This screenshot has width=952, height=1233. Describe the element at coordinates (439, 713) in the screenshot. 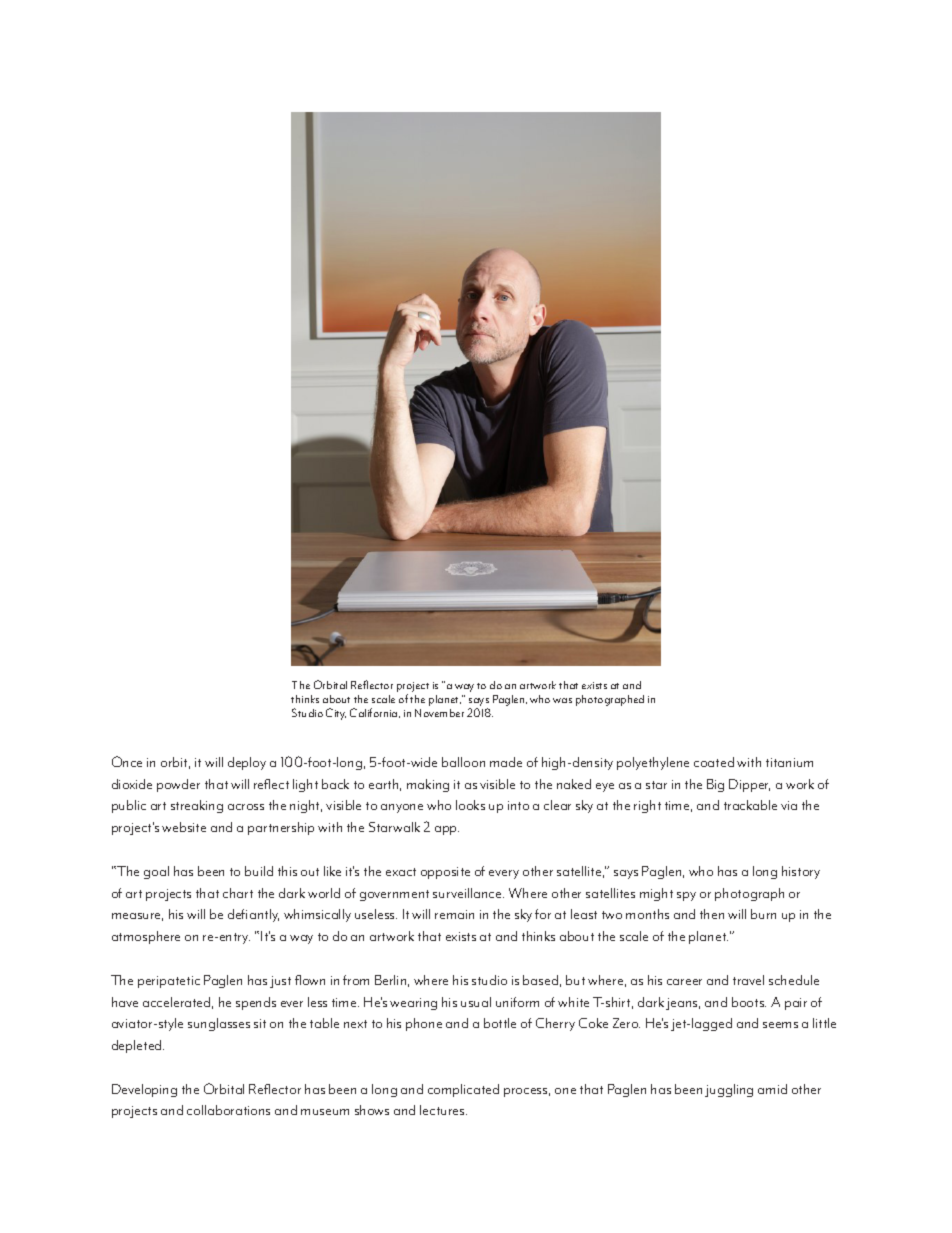

I see `November` at that location.
